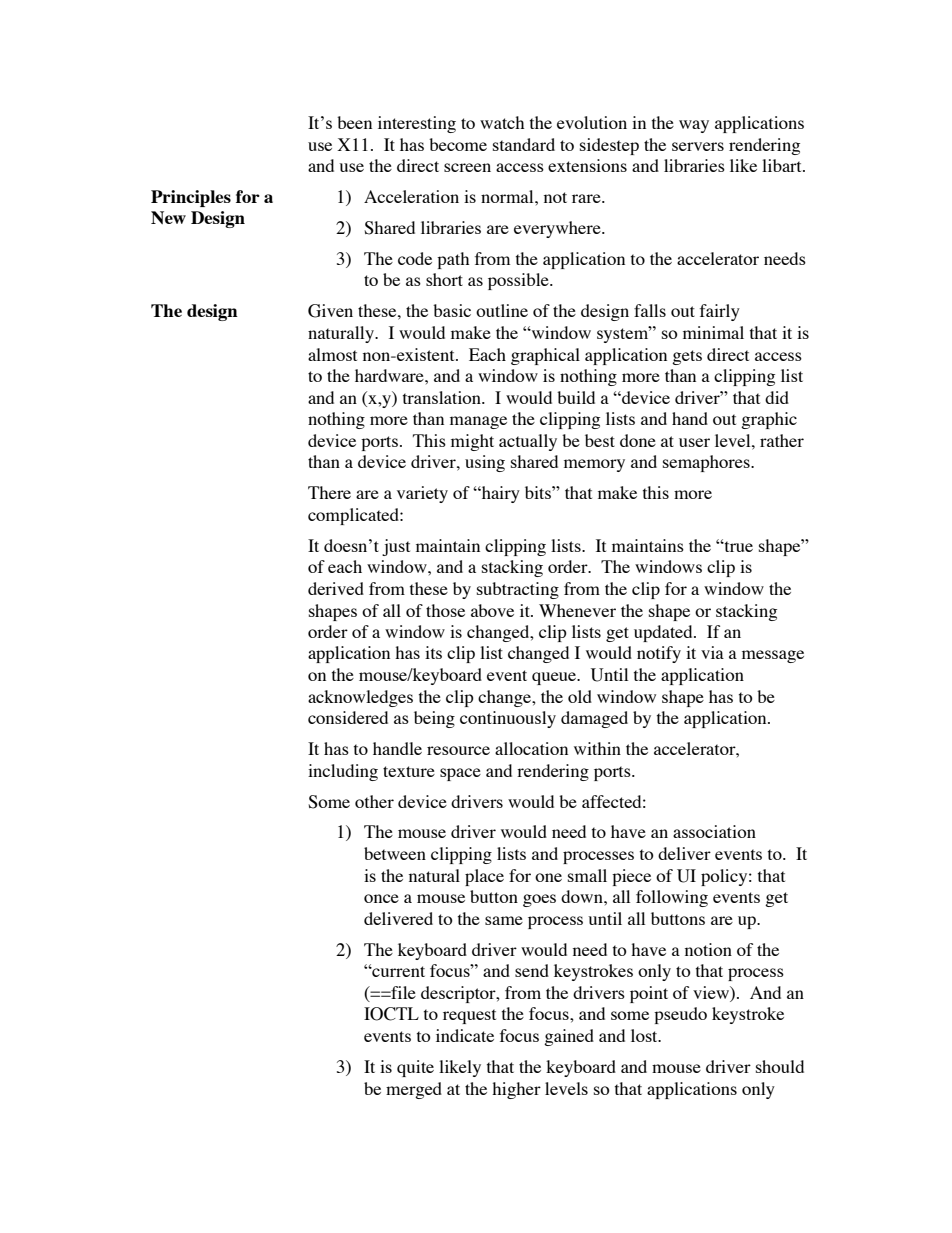 The image size is (952, 1233). Describe the element at coordinates (492, 610) in the image. I see `above` at that location.
